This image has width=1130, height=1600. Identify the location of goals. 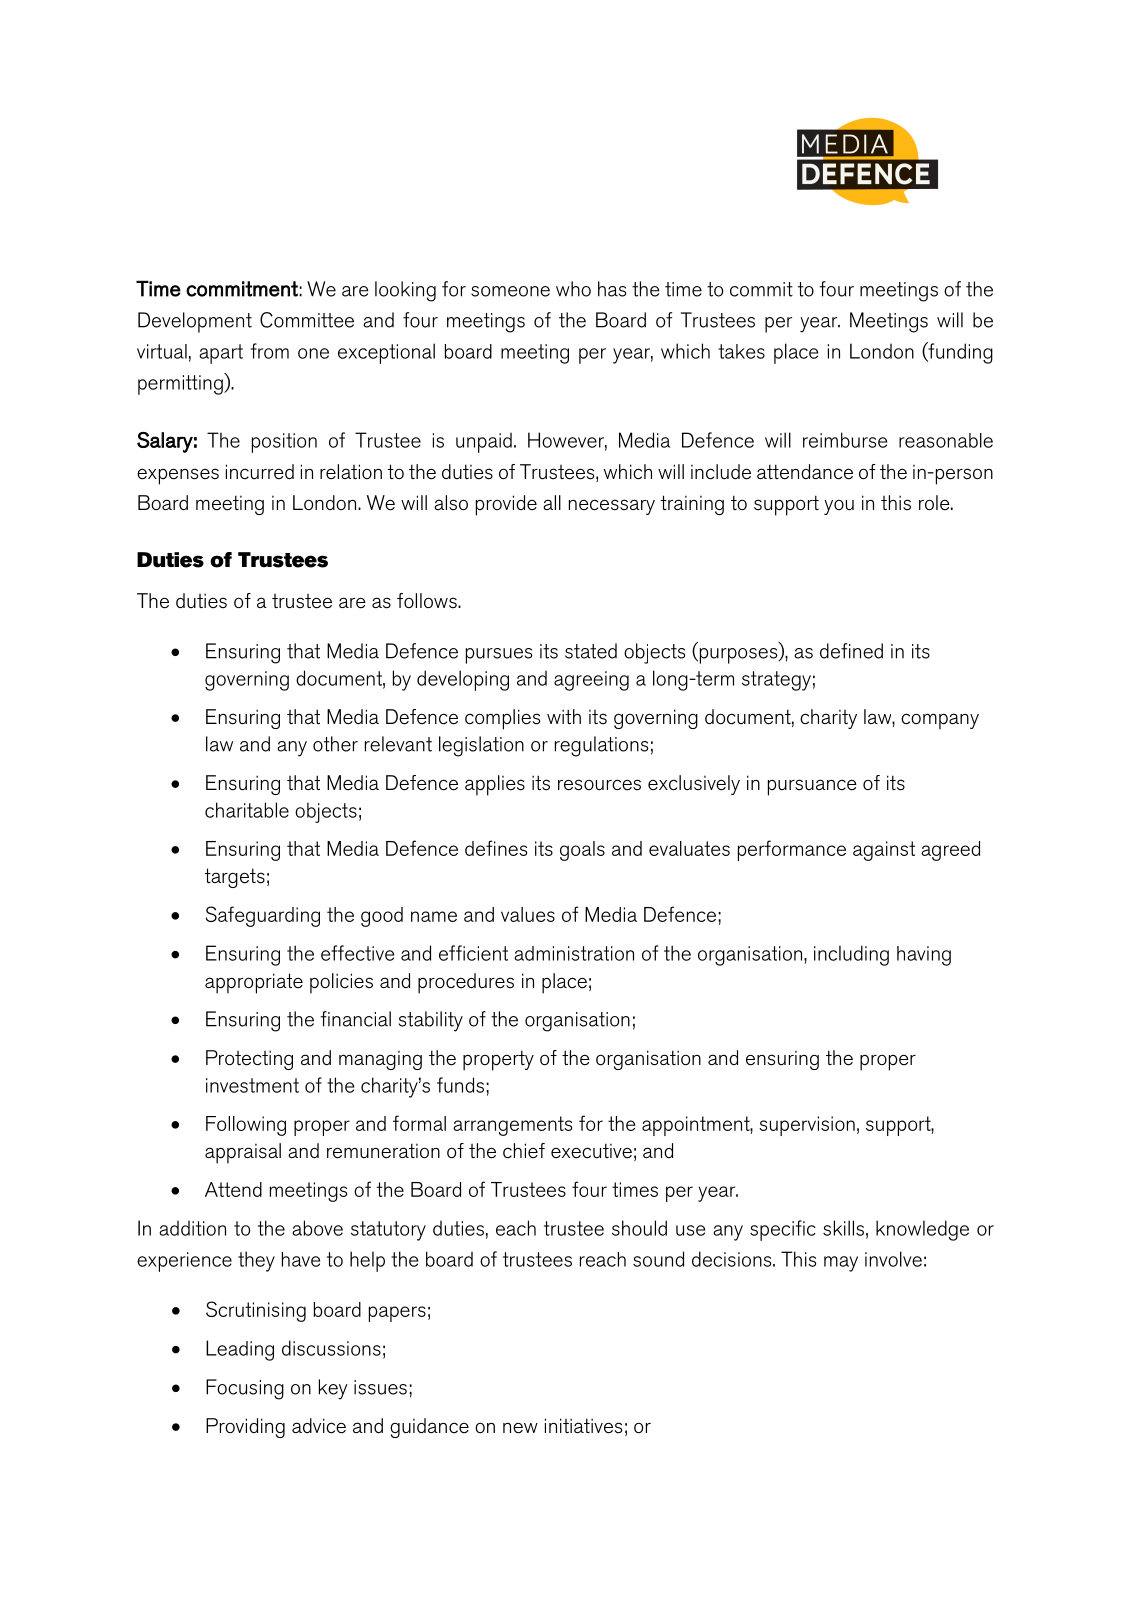
(582, 851).
